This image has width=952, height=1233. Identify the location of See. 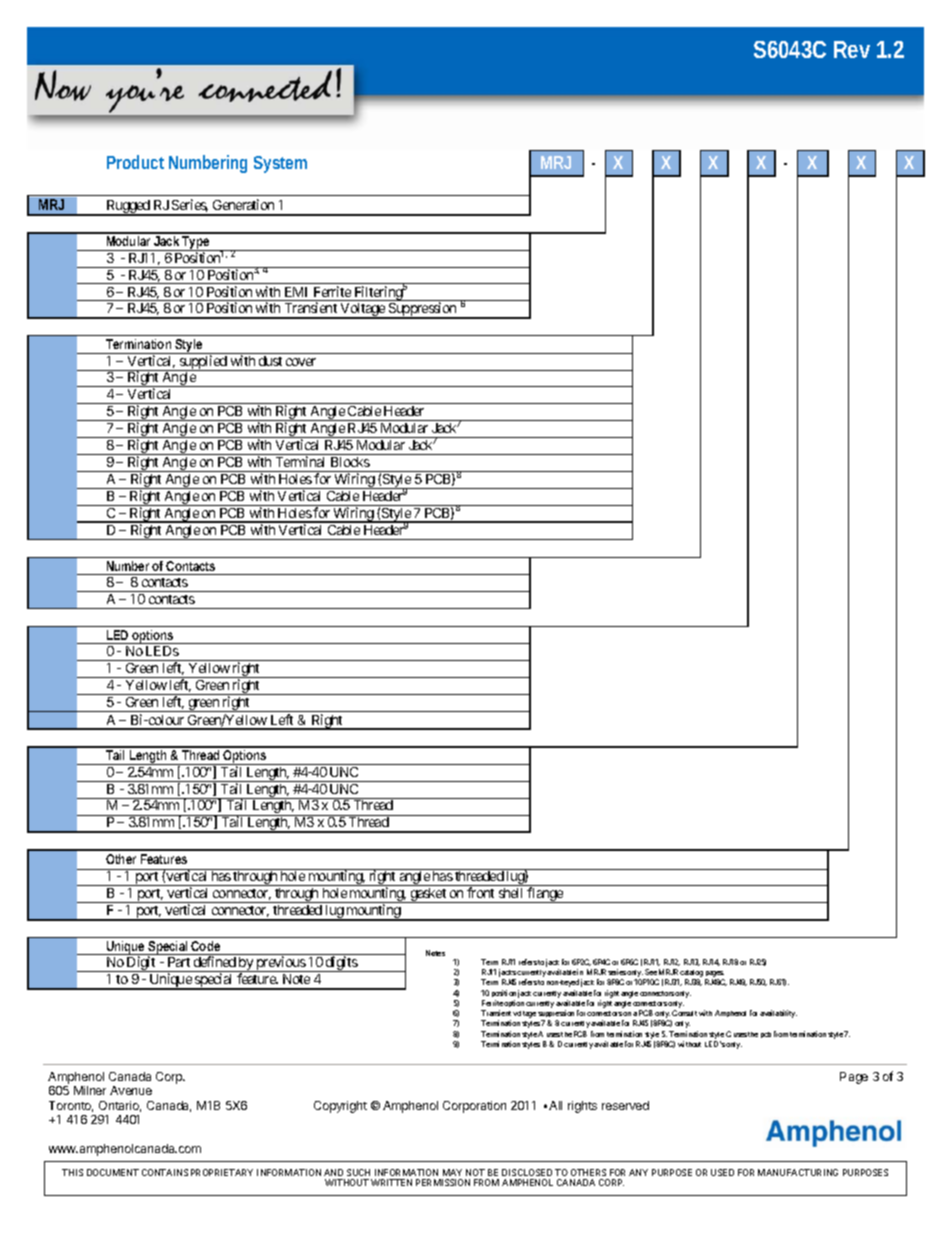
(651, 972).
